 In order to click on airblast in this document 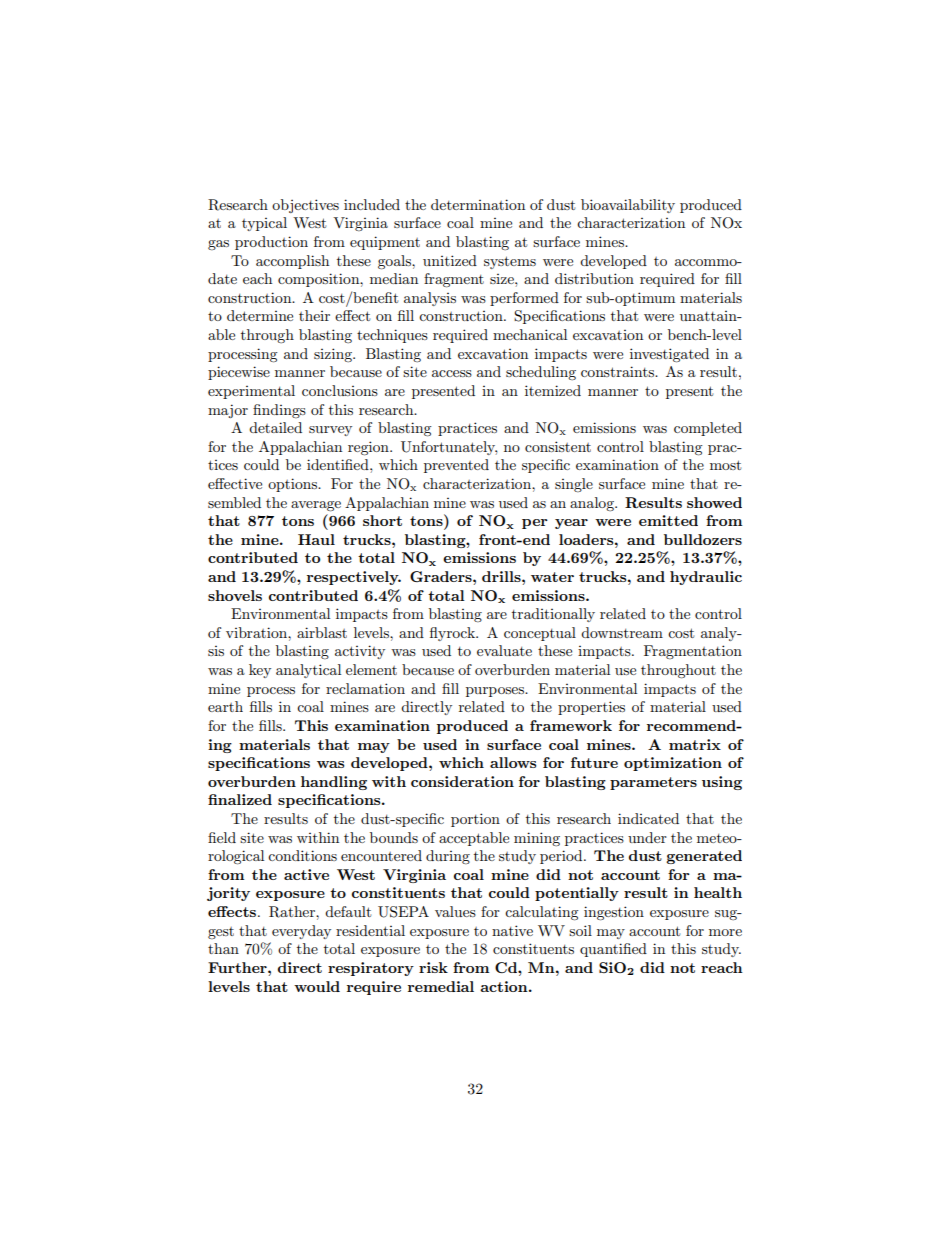, I will do `click(322, 632)`.
